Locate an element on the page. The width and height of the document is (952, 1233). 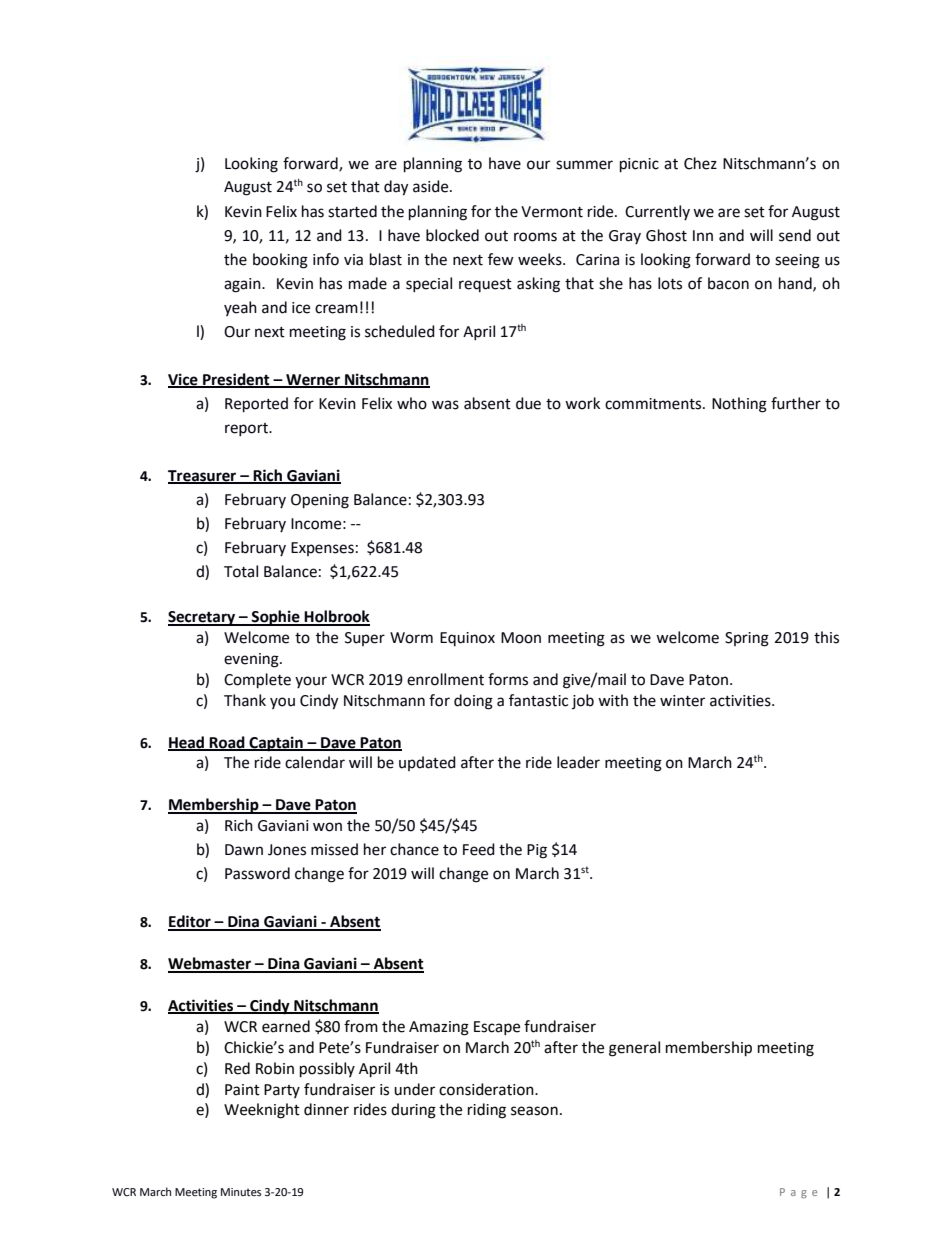
Chez is located at coordinates (700, 163).
